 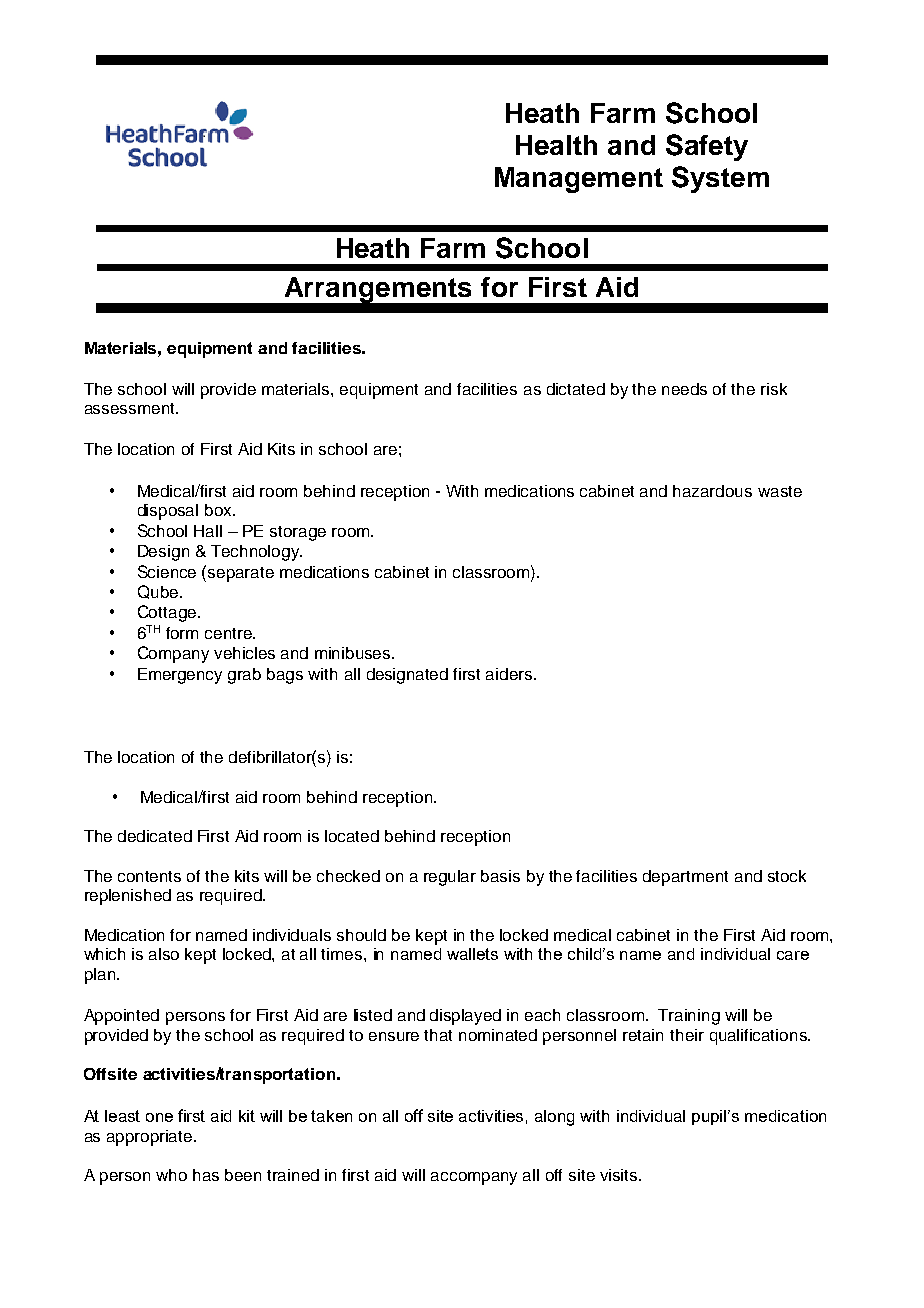 What do you see at coordinates (168, 512) in the screenshot?
I see `disposal` at bounding box center [168, 512].
